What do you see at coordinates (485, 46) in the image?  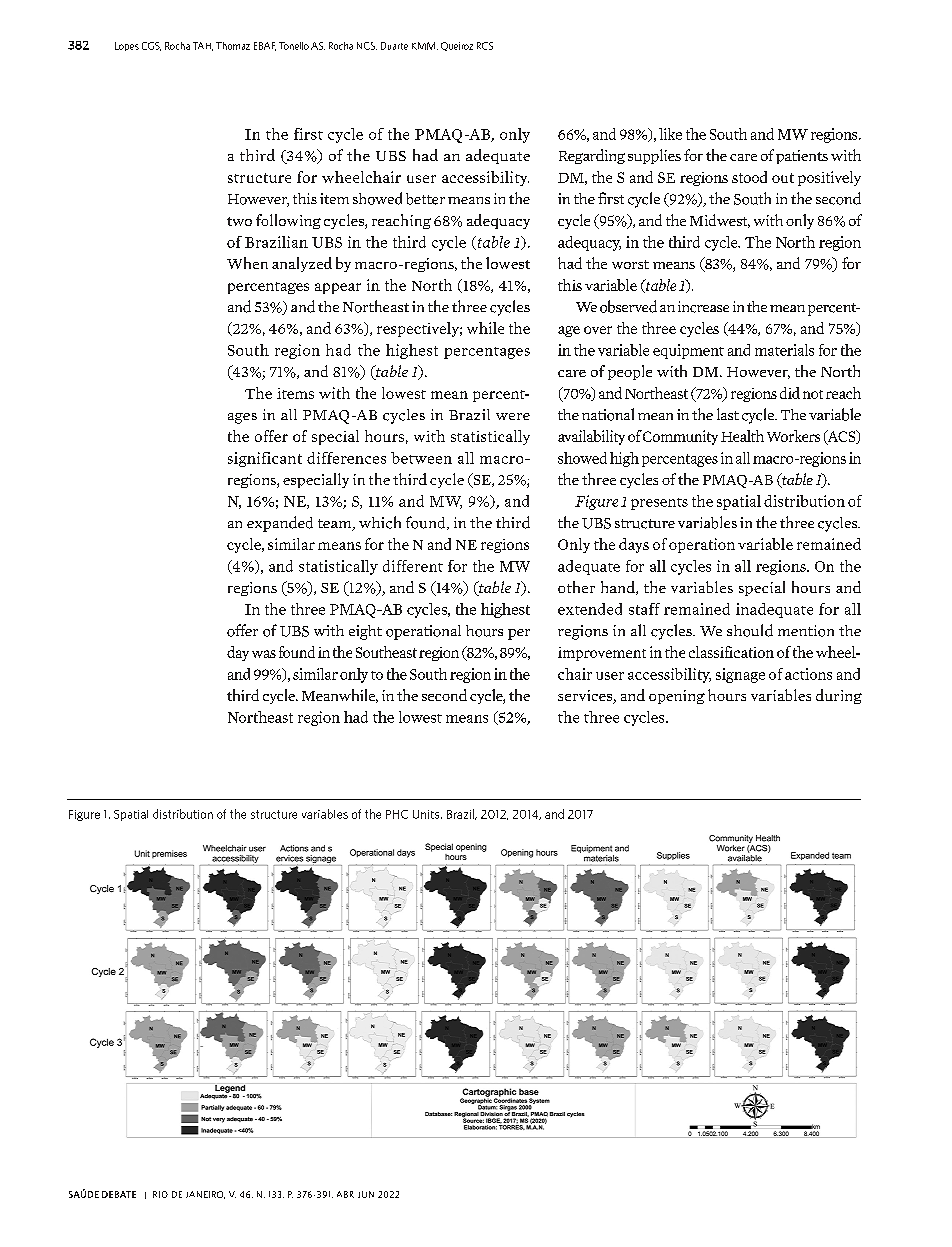 I see `RCS` at bounding box center [485, 46].
